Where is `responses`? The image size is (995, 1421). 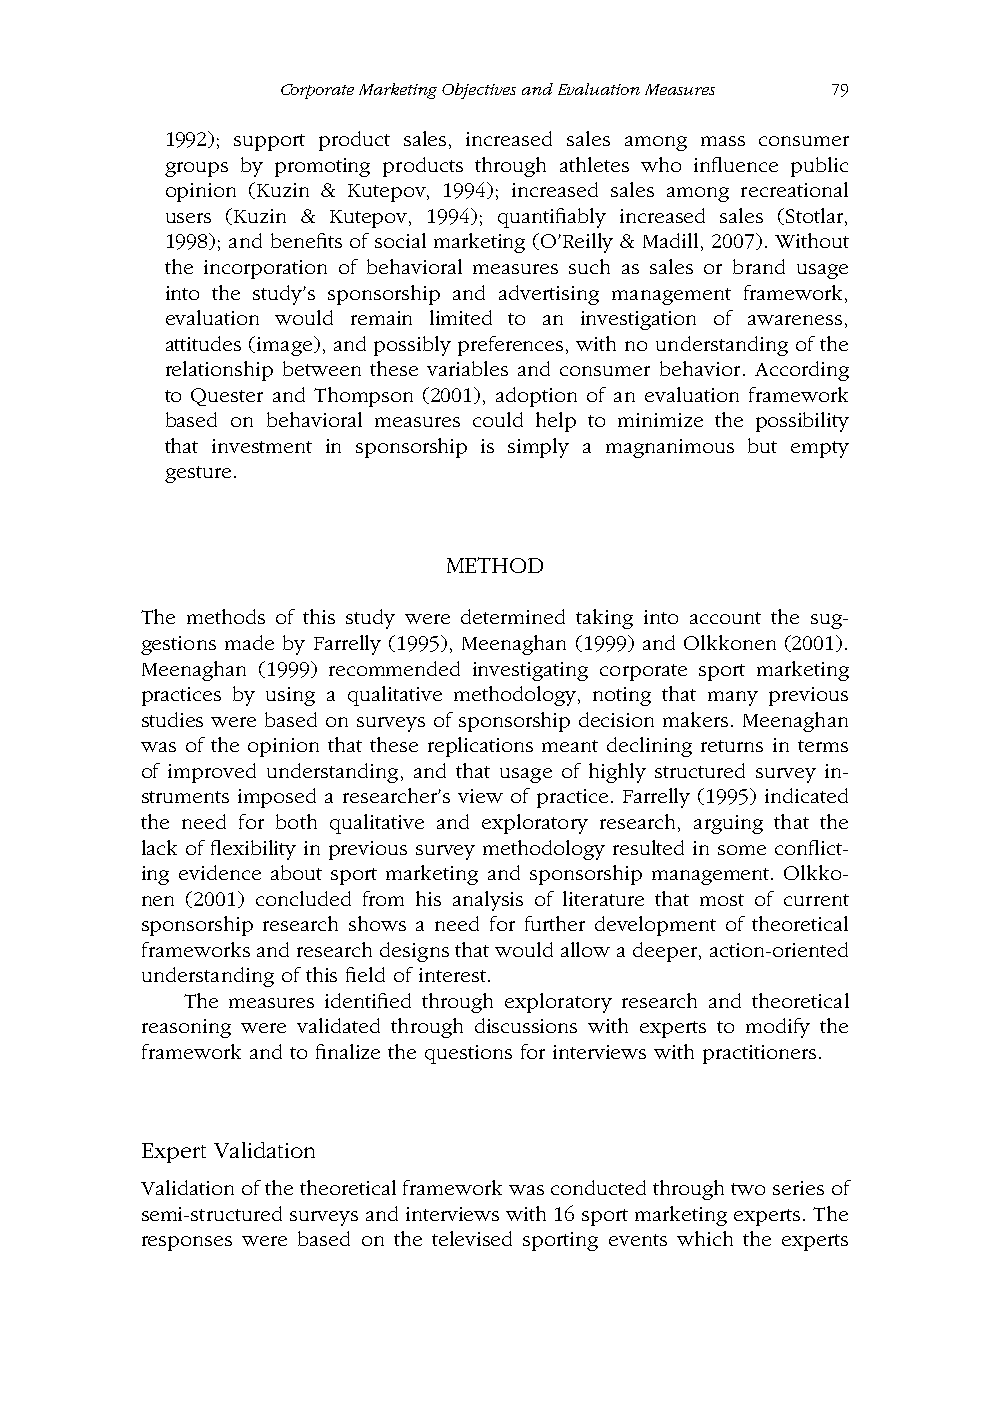
responses is located at coordinates (187, 1243).
